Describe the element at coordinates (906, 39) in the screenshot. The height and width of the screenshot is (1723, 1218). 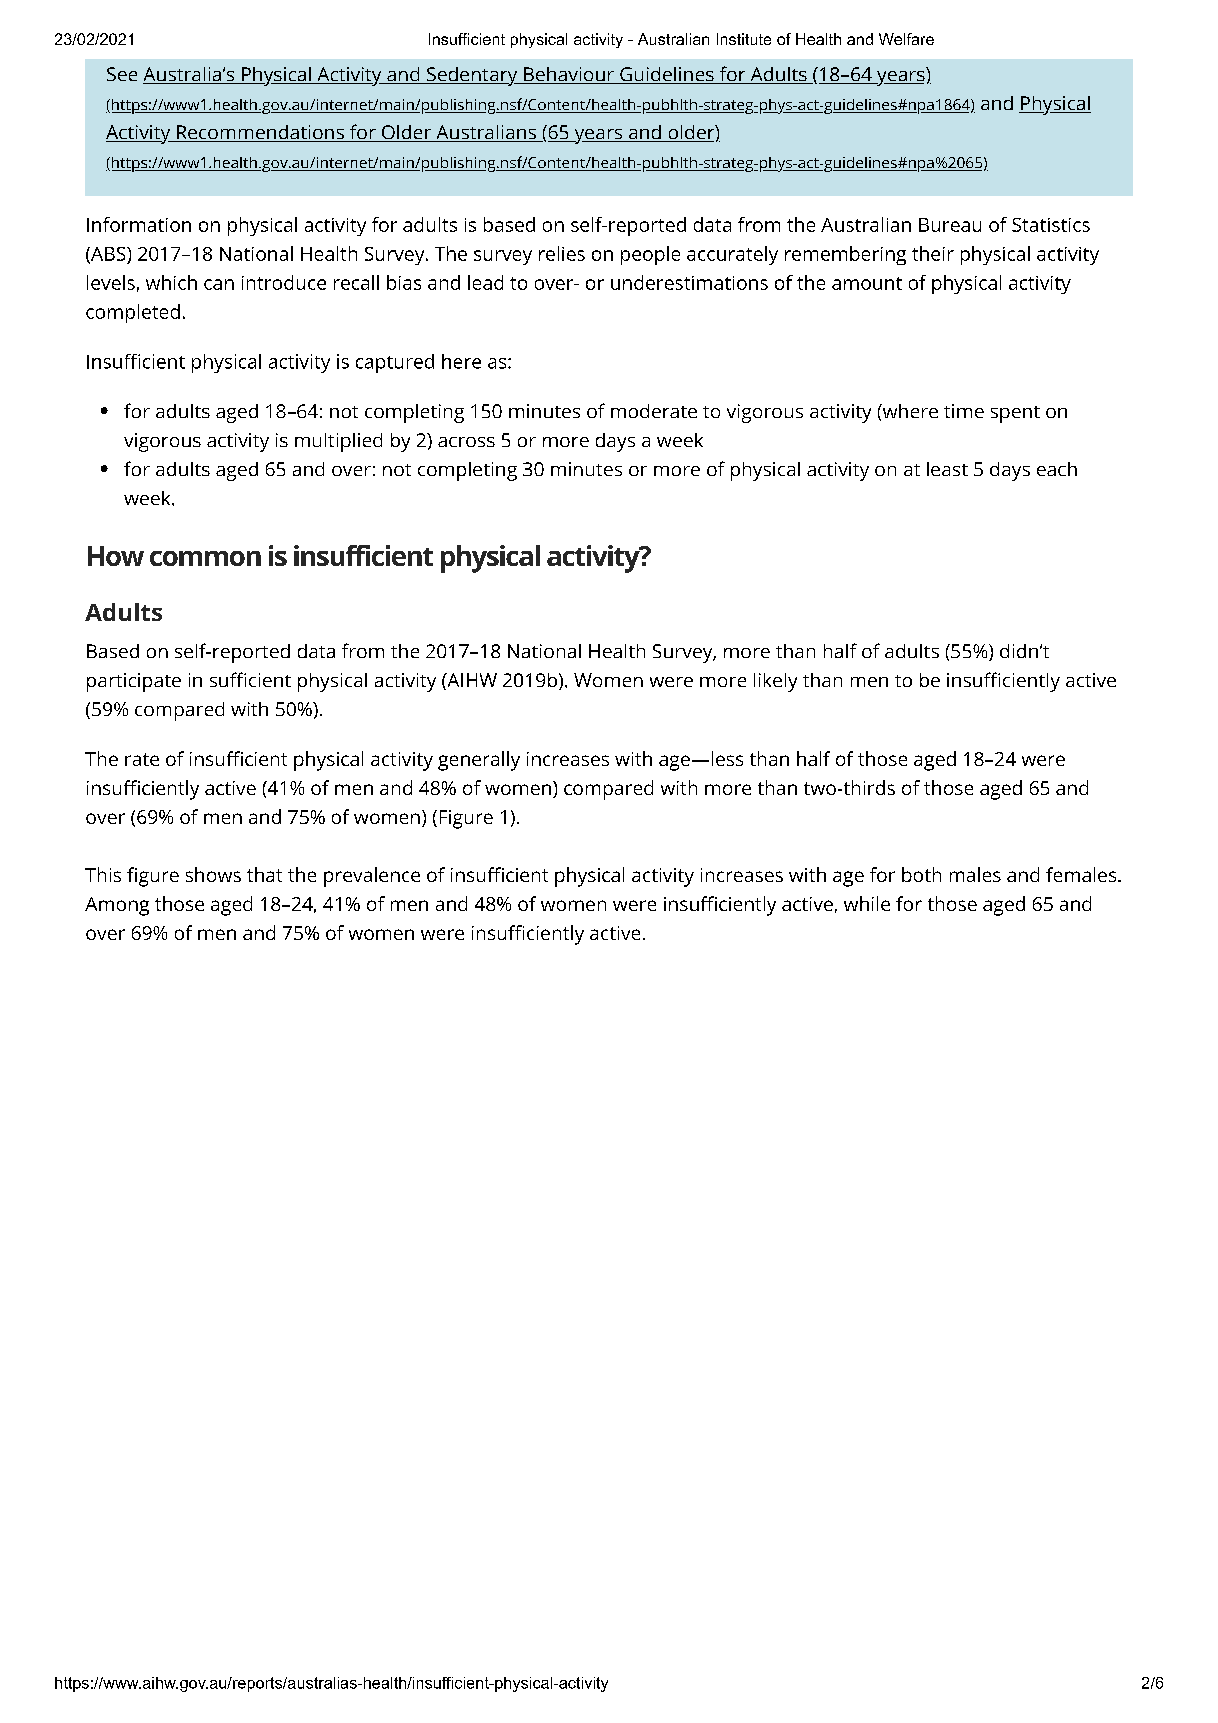
I see `Welfare` at that location.
